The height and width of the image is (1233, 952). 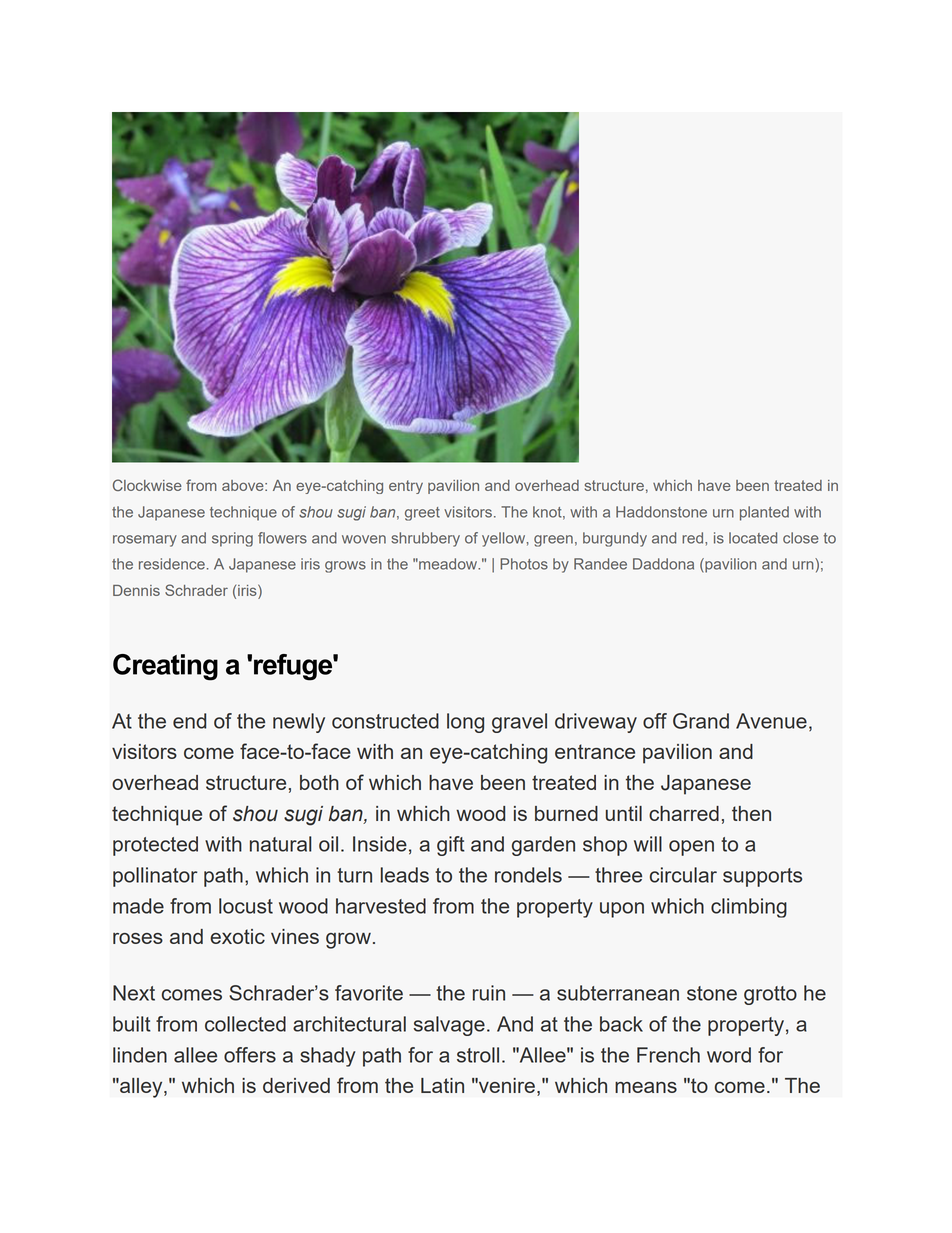 What do you see at coordinates (244, 485) in the image?
I see `above` at bounding box center [244, 485].
